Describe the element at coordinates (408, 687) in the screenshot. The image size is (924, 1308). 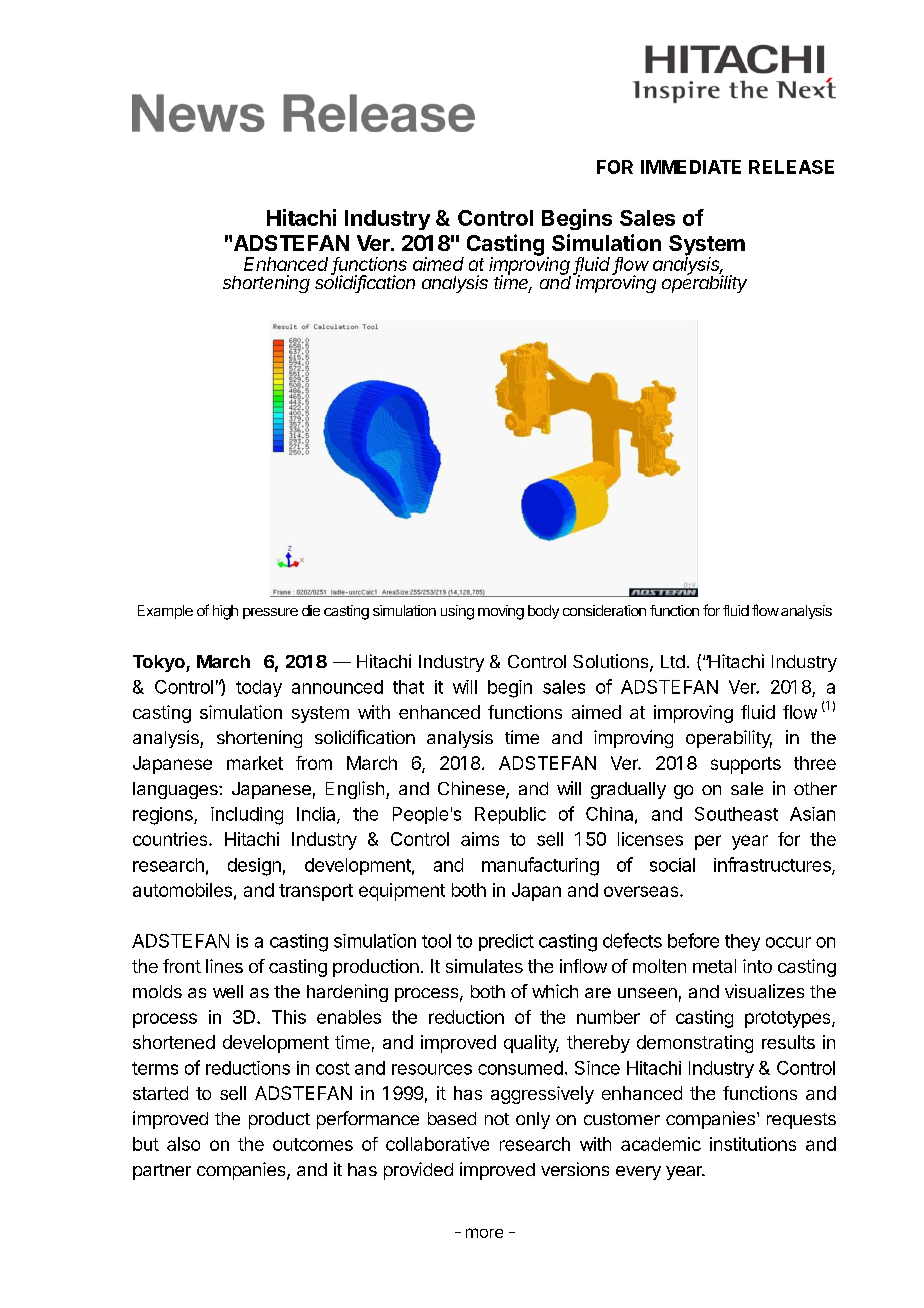
I see `that` at that location.
